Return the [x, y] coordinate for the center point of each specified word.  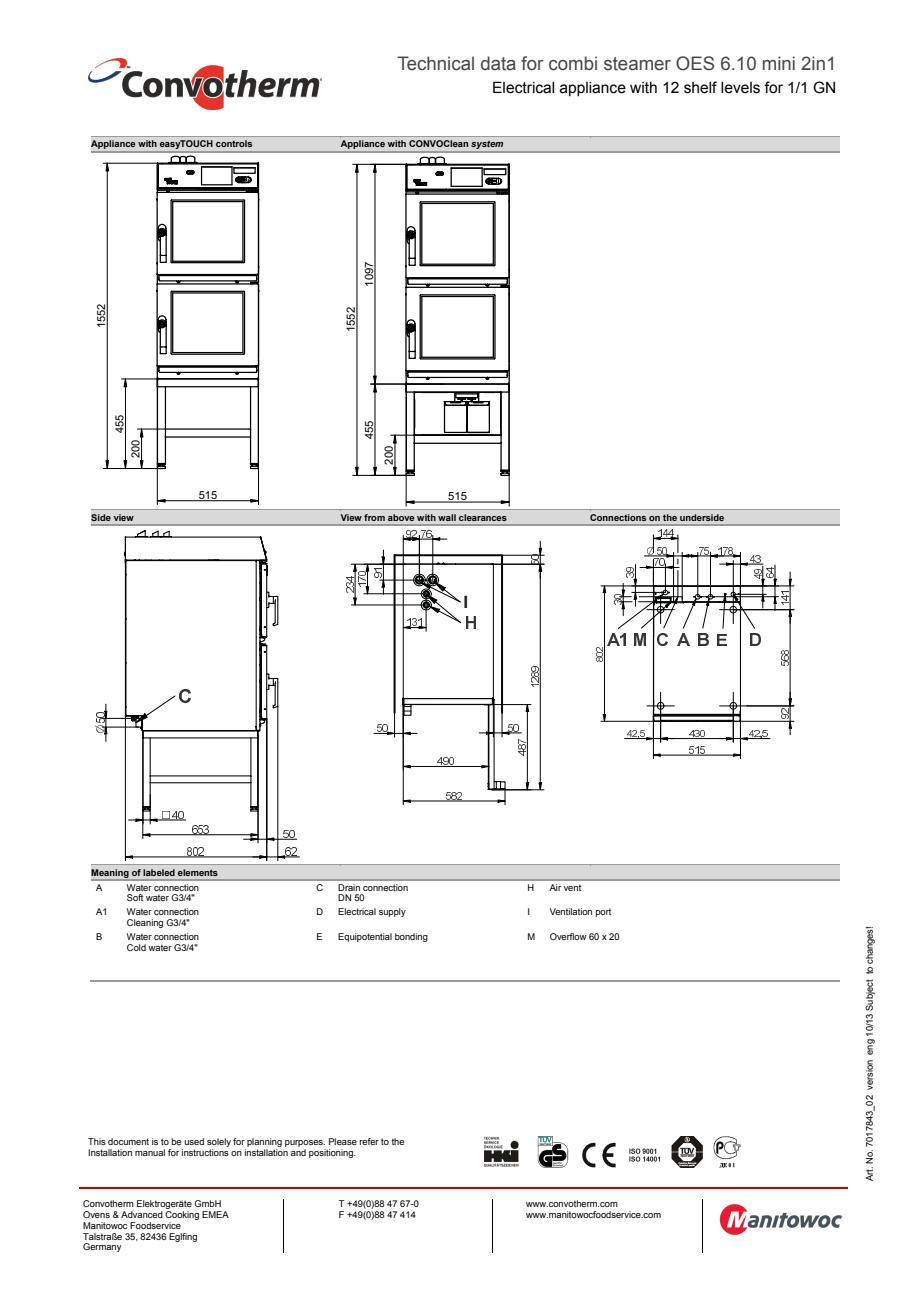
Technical [435, 63]
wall [447, 517]
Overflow [568, 936]
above [401, 517]
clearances [483, 517]
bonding [411, 937]
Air [555, 887]
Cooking [182, 1217]
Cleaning [145, 923]
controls [234, 143]
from [374, 517]
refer [369, 1141]
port [603, 912]
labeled [159, 872]
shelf [700, 87]
